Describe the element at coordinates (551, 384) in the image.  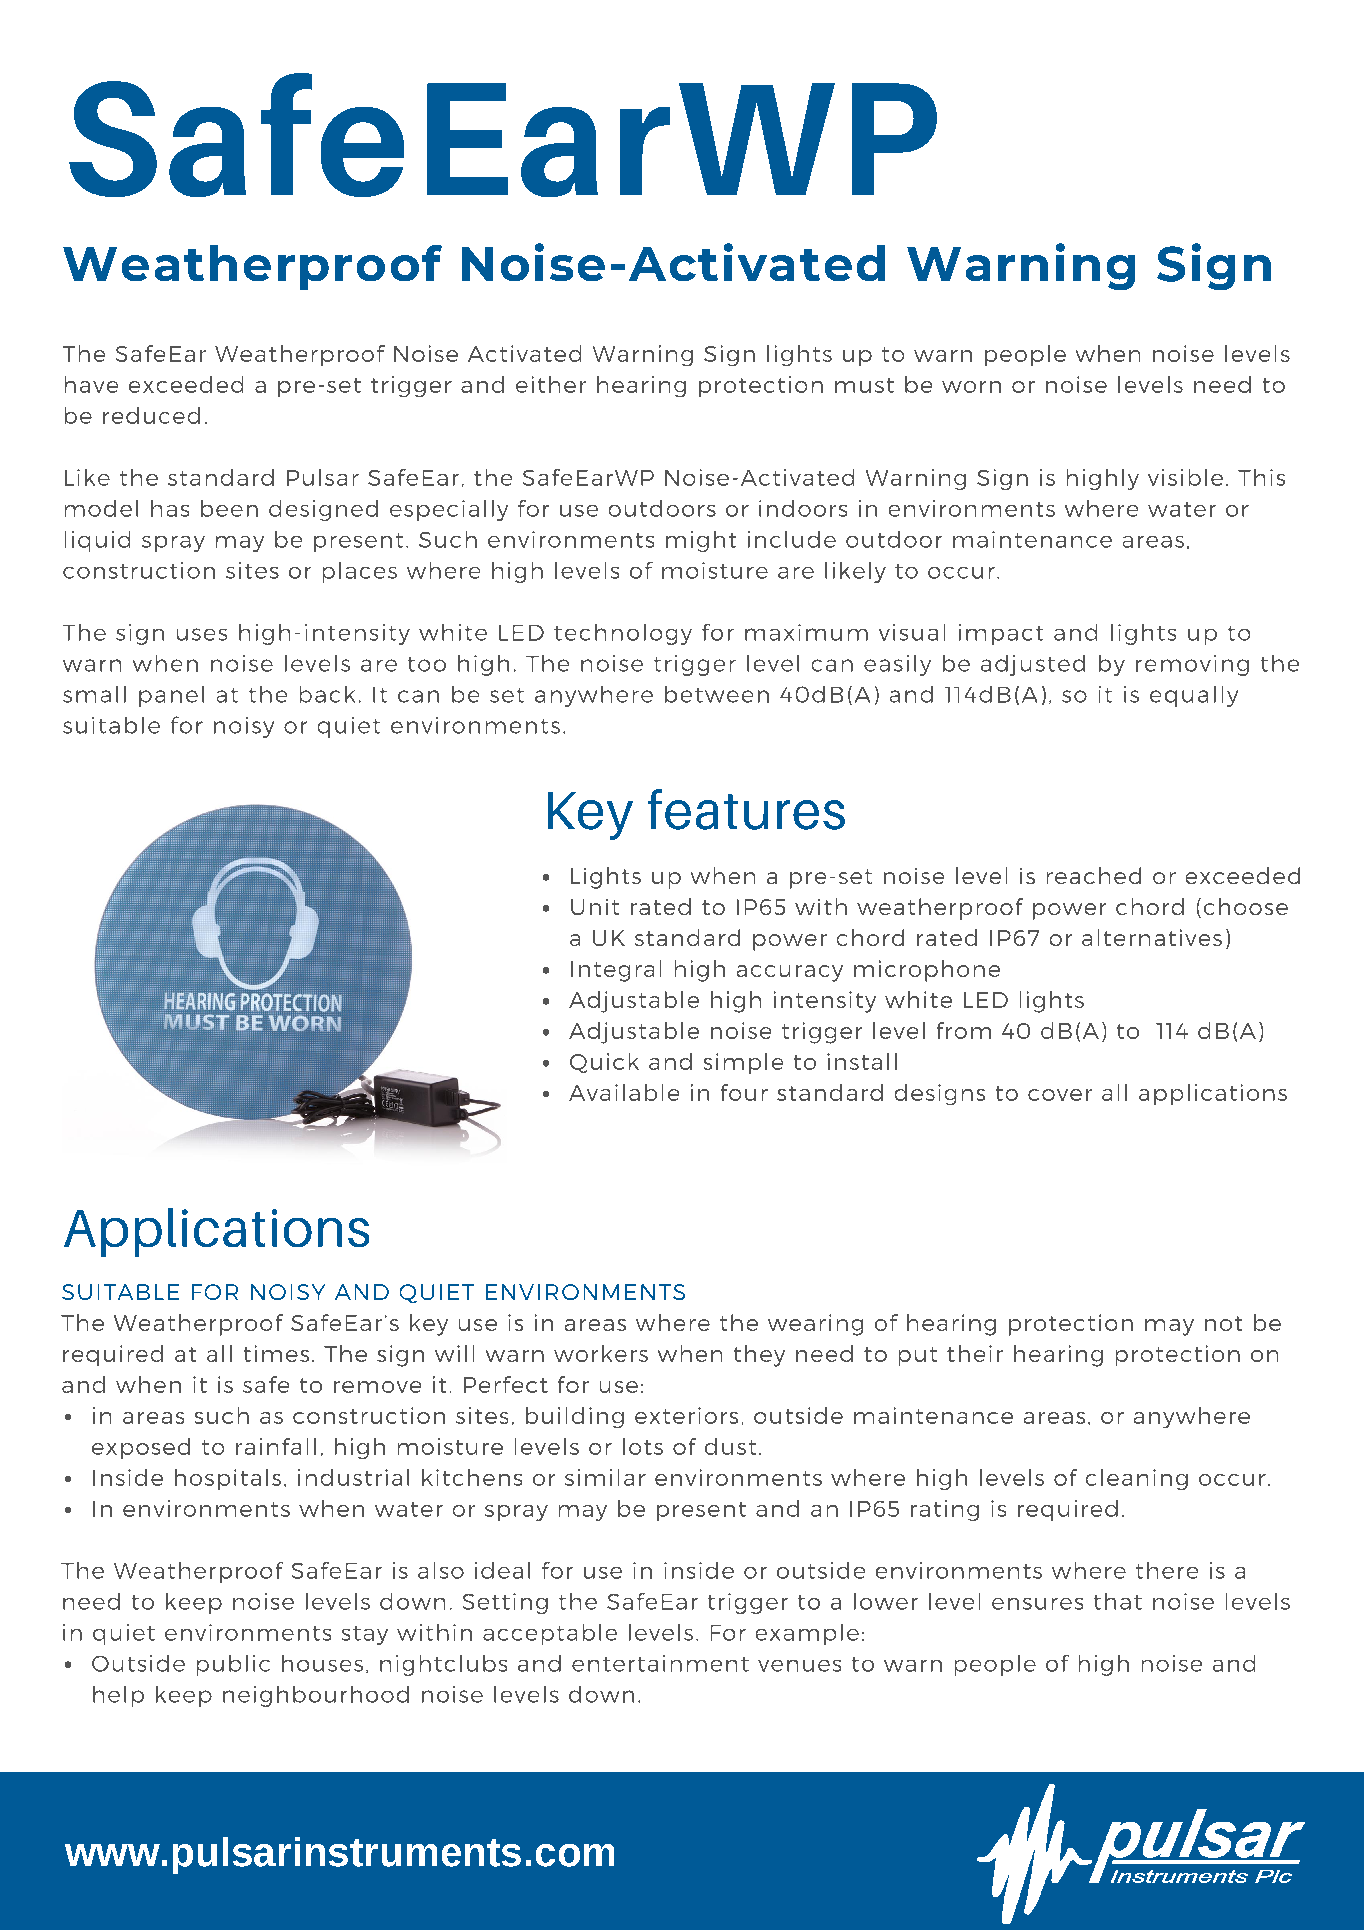
I see `either` at that location.
